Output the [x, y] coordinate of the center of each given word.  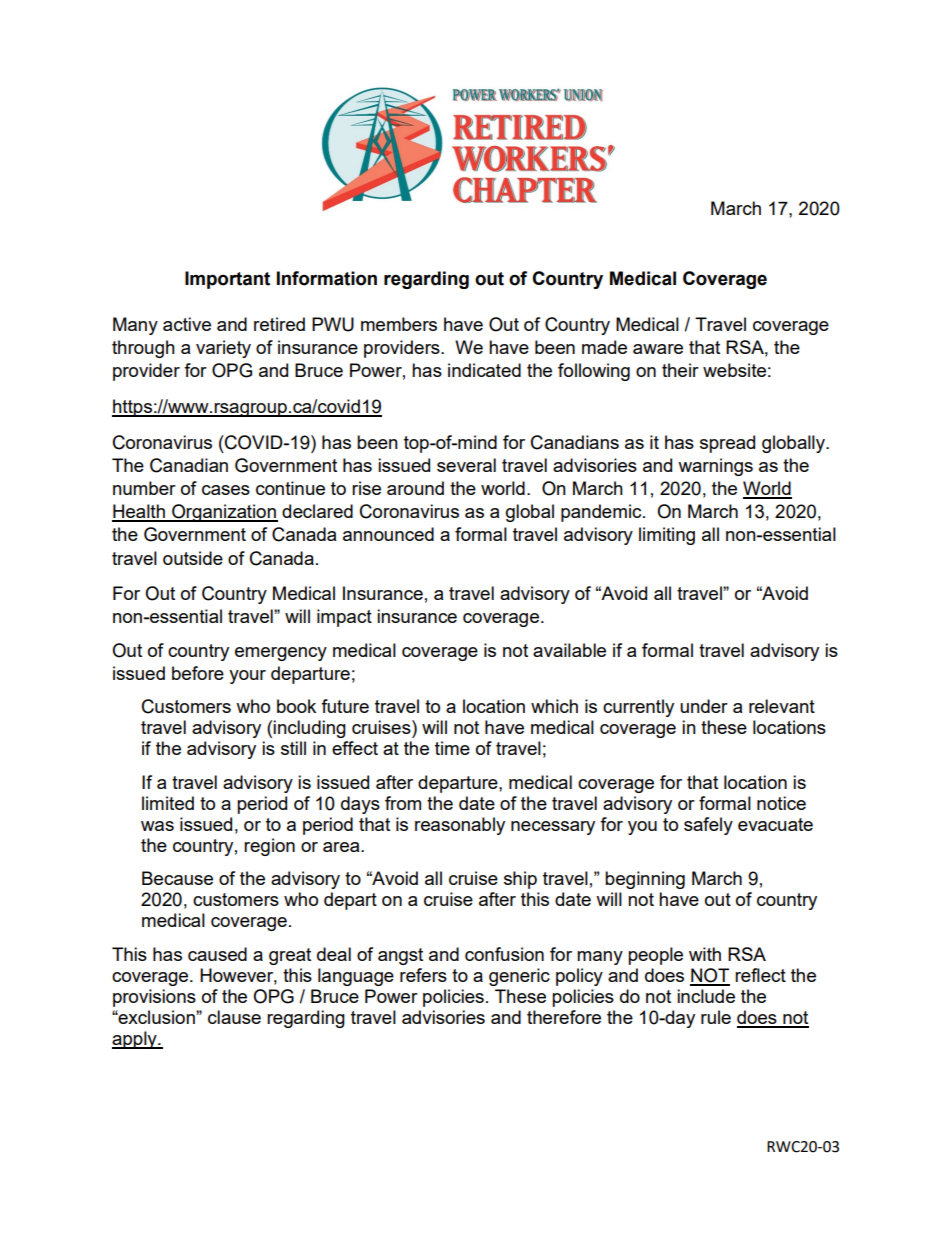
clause [234, 1017]
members [399, 324]
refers [423, 975]
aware [658, 349]
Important [227, 280]
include [706, 996]
